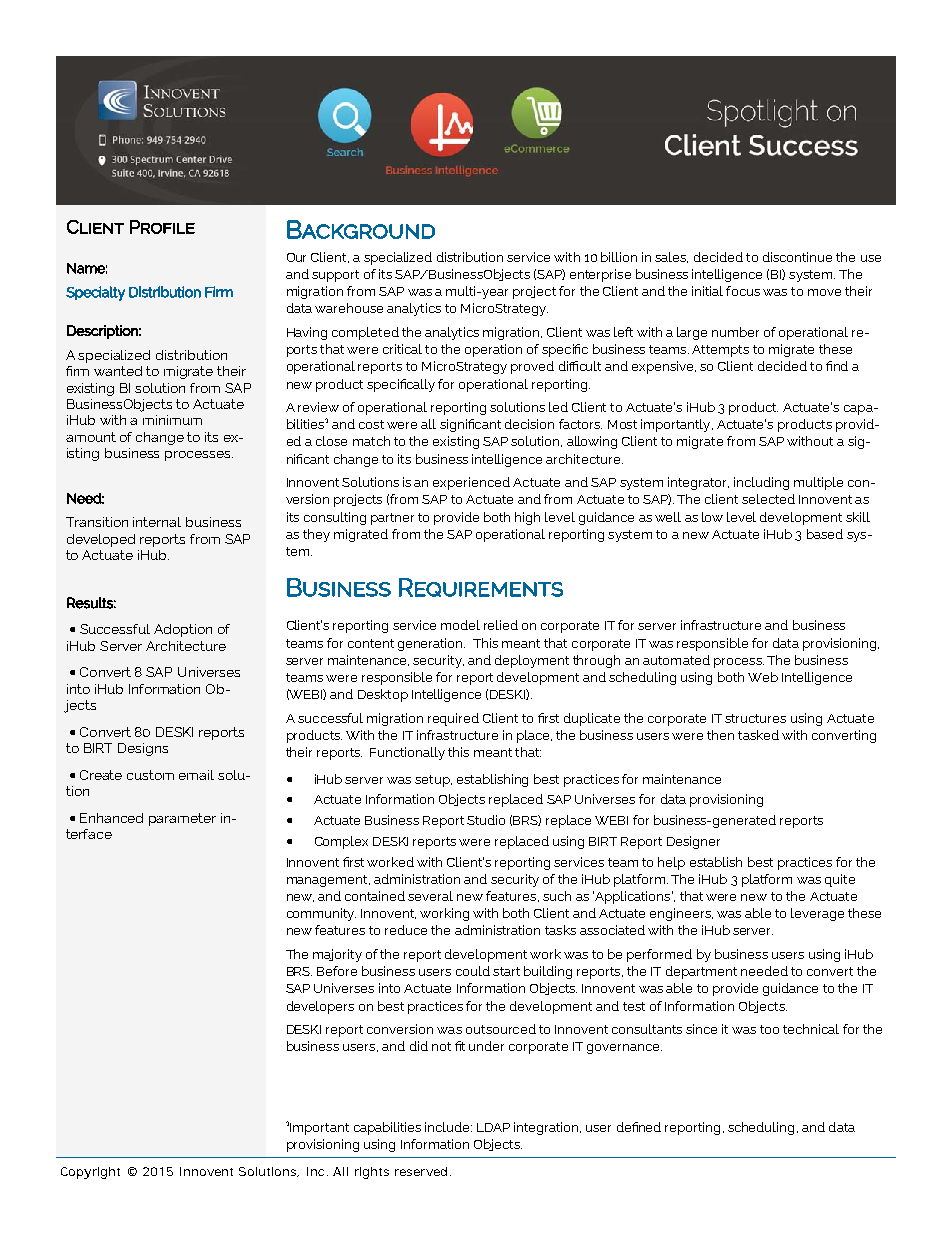  Describe the element at coordinates (90, 1173) in the document. I see `Copyright` at that location.
